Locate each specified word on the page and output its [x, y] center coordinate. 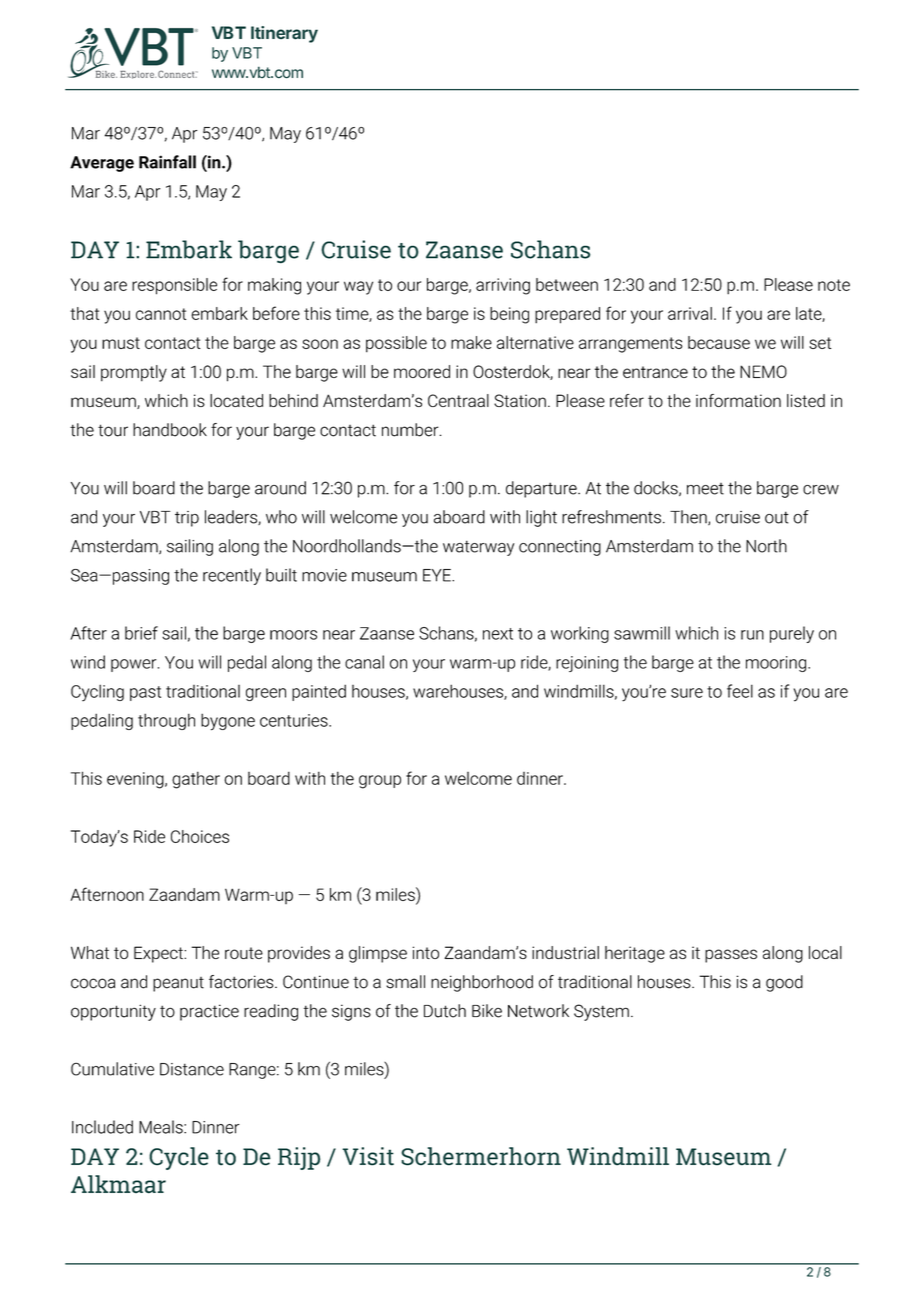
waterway [478, 548]
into [426, 952]
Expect [159, 954]
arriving [503, 286]
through [166, 721]
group [380, 782]
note [834, 285]
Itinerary [284, 34]
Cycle [179, 1158]
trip [187, 519]
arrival [690, 313]
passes [731, 956]
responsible [174, 286]
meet [705, 489]
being [509, 315]
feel [740, 691]
